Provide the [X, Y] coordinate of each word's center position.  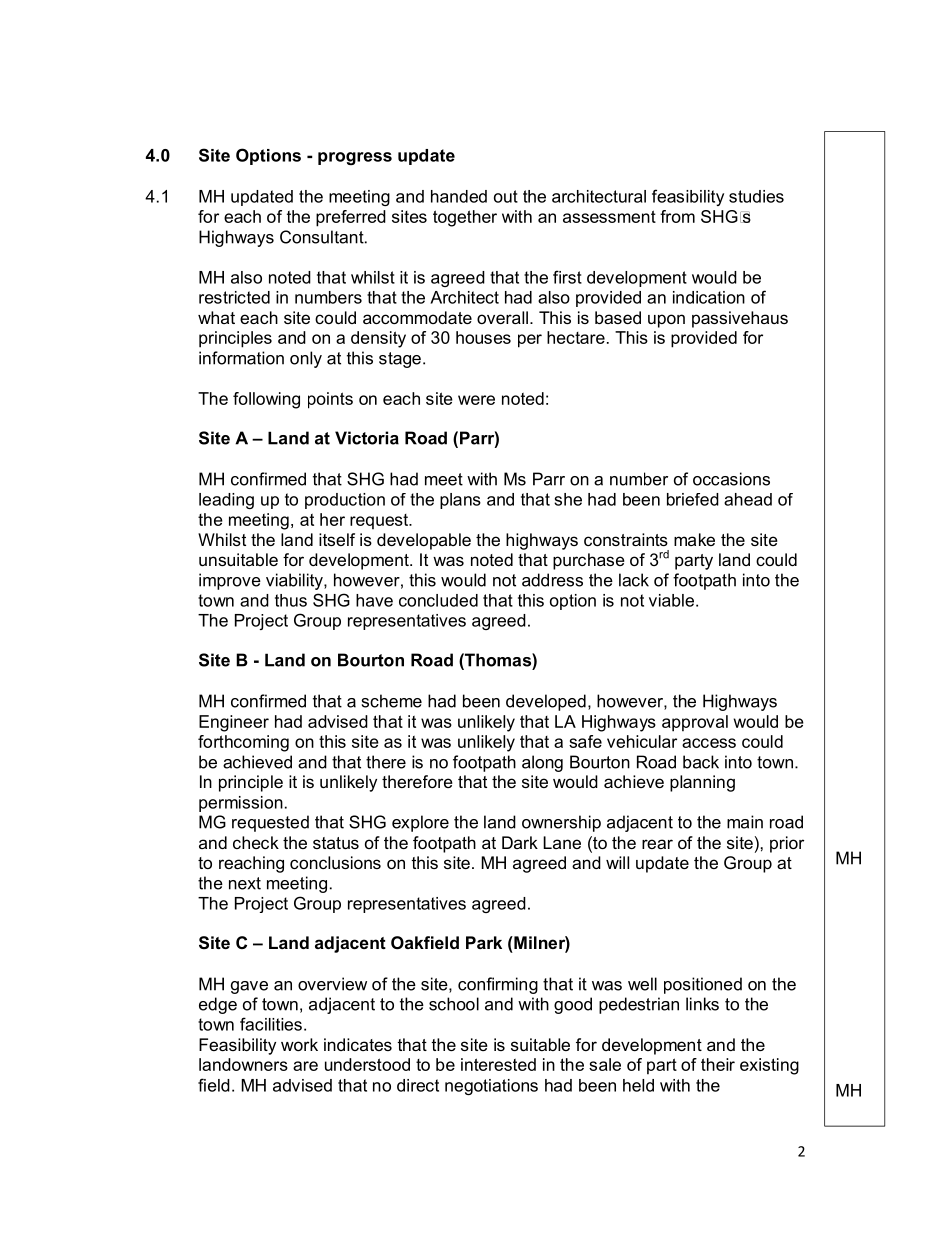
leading [226, 501]
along [542, 763]
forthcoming [243, 743]
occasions [731, 479]
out [506, 196]
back [701, 762]
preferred [351, 218]
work [299, 1044]
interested [498, 1064]
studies [756, 196]
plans [460, 501]
